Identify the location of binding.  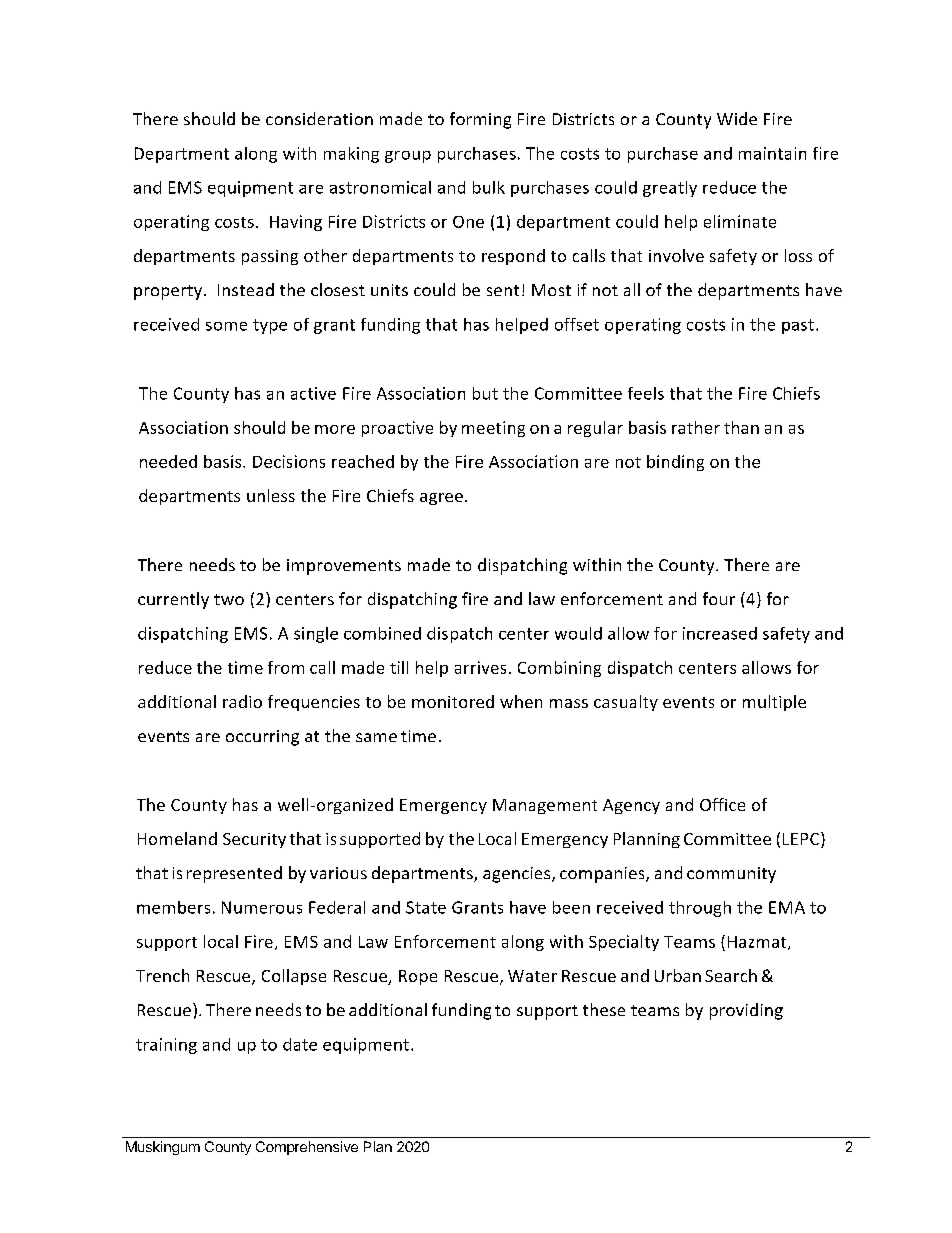
(675, 463).
